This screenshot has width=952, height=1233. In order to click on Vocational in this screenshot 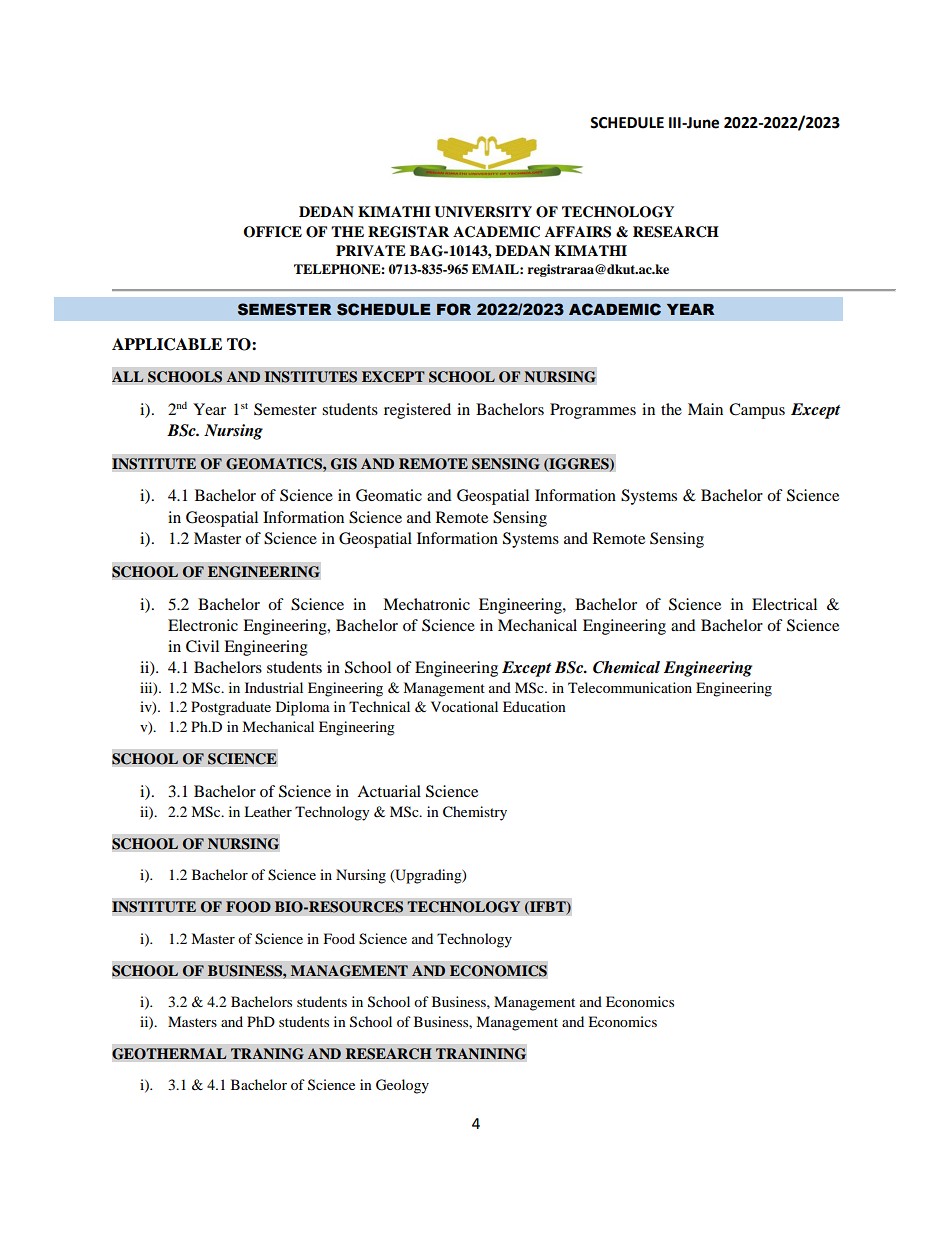, I will do `click(464, 706)`.
